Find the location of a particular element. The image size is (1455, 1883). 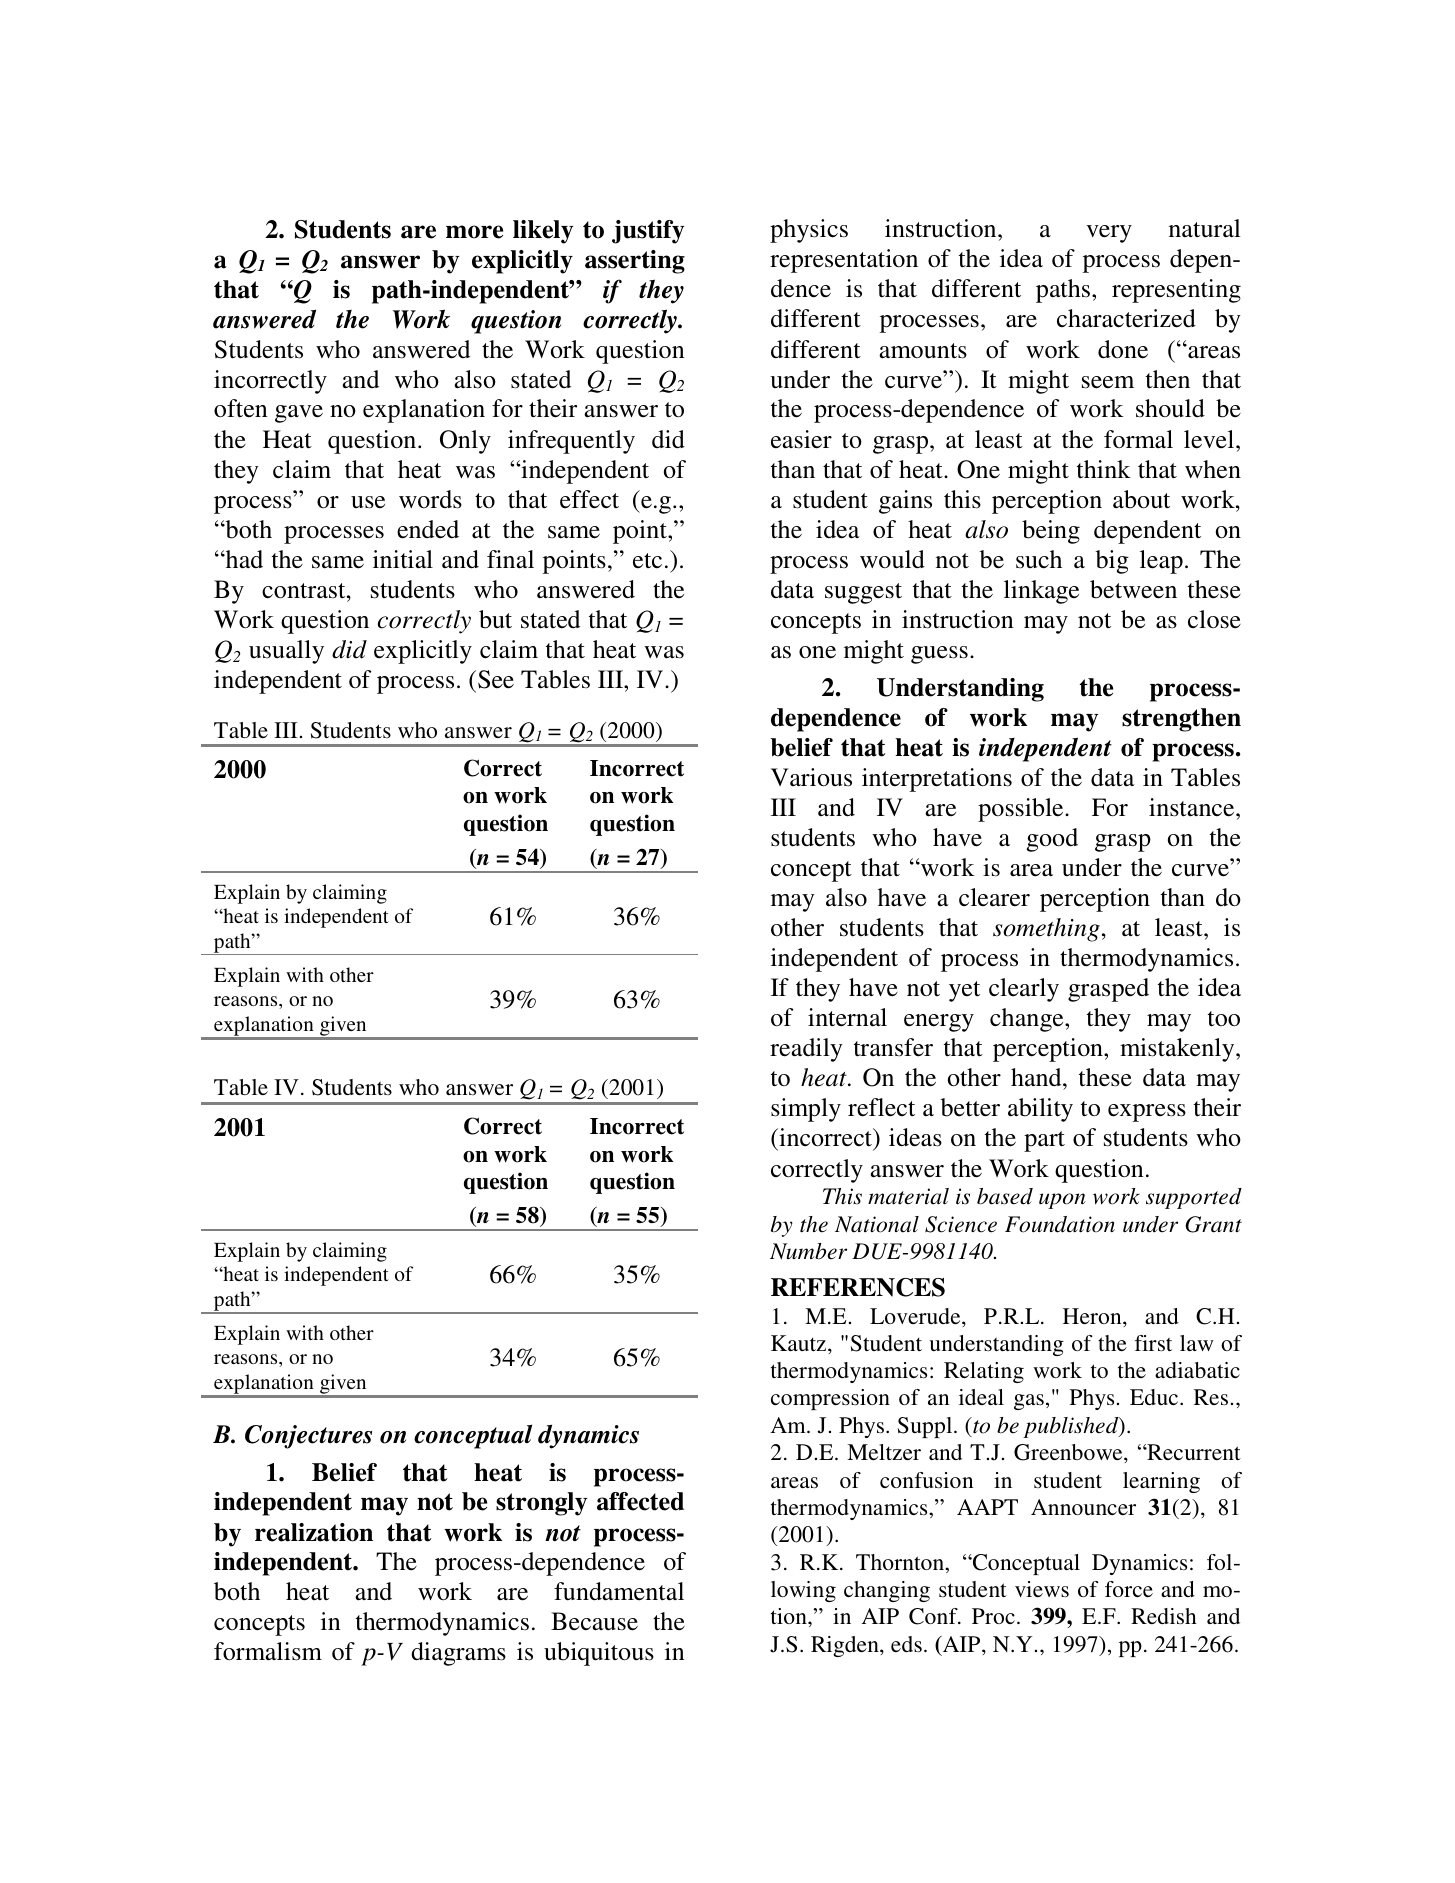

more is located at coordinates (474, 232).
